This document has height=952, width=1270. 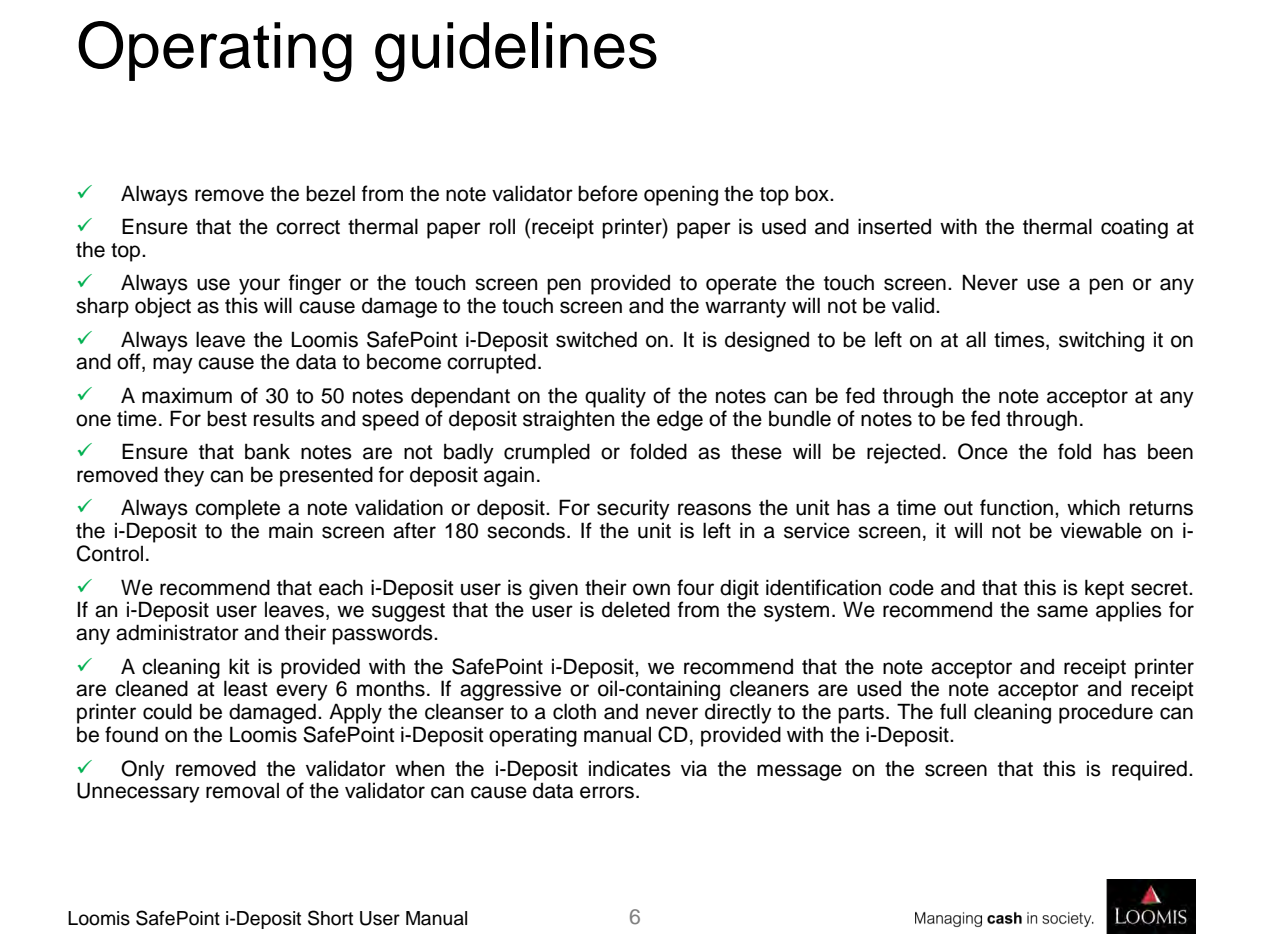 I want to click on box, so click(x=813, y=193).
